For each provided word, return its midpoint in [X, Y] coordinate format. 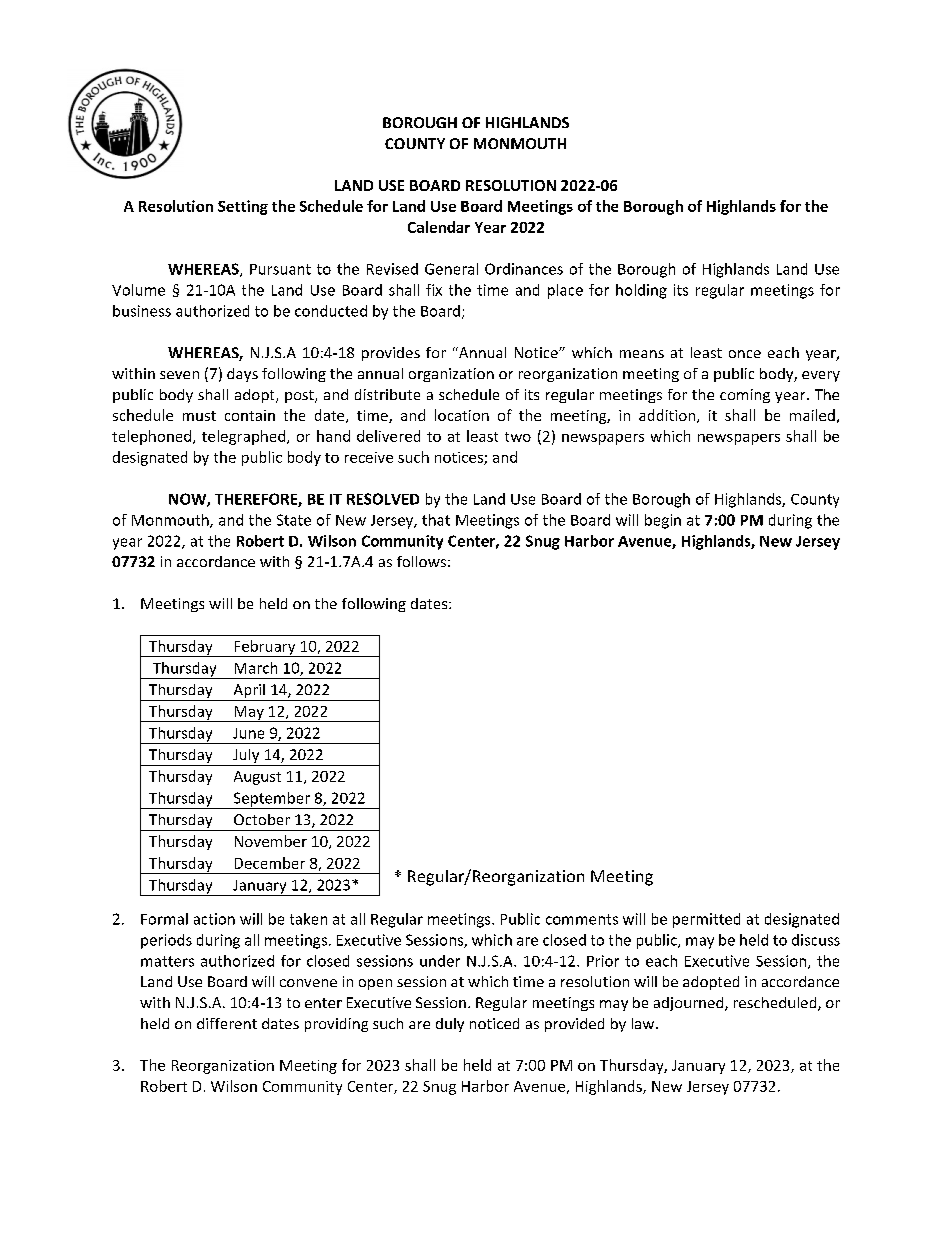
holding [641, 291]
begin [663, 521]
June [248, 733]
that [436, 520]
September [271, 800]
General [451, 269]
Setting [243, 207]
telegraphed [245, 437]
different [227, 1023]
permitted [706, 920]
